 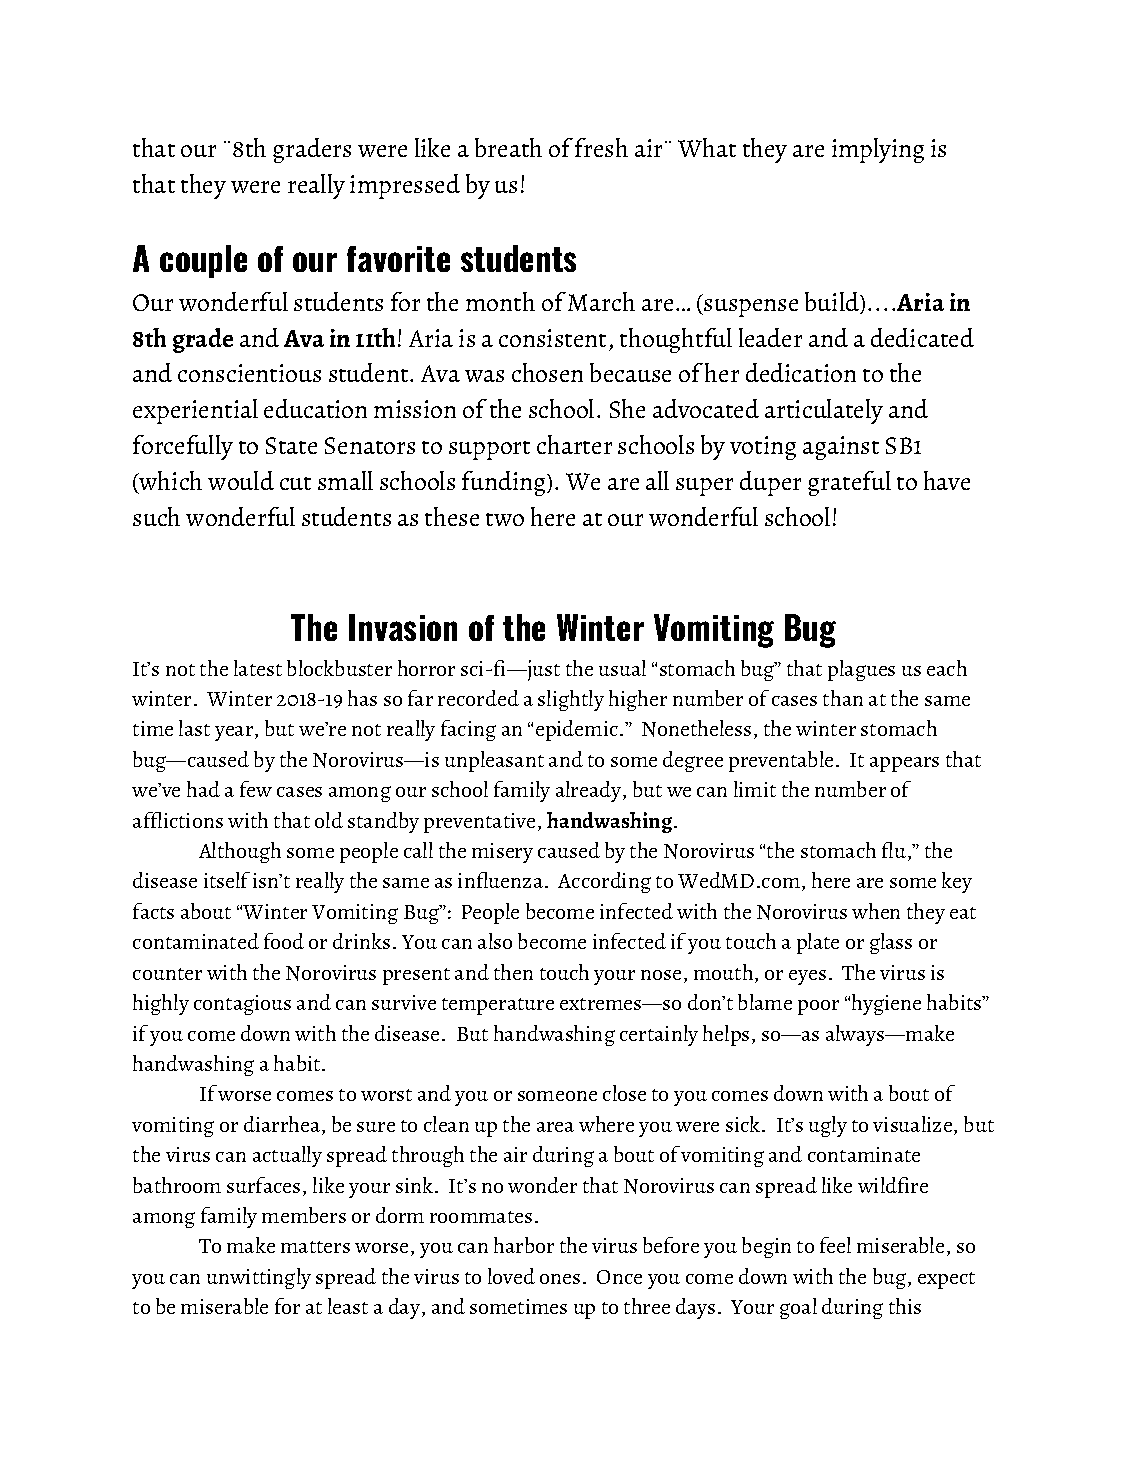 What do you see at coordinates (604, 882) in the image?
I see `According` at bounding box center [604, 882].
